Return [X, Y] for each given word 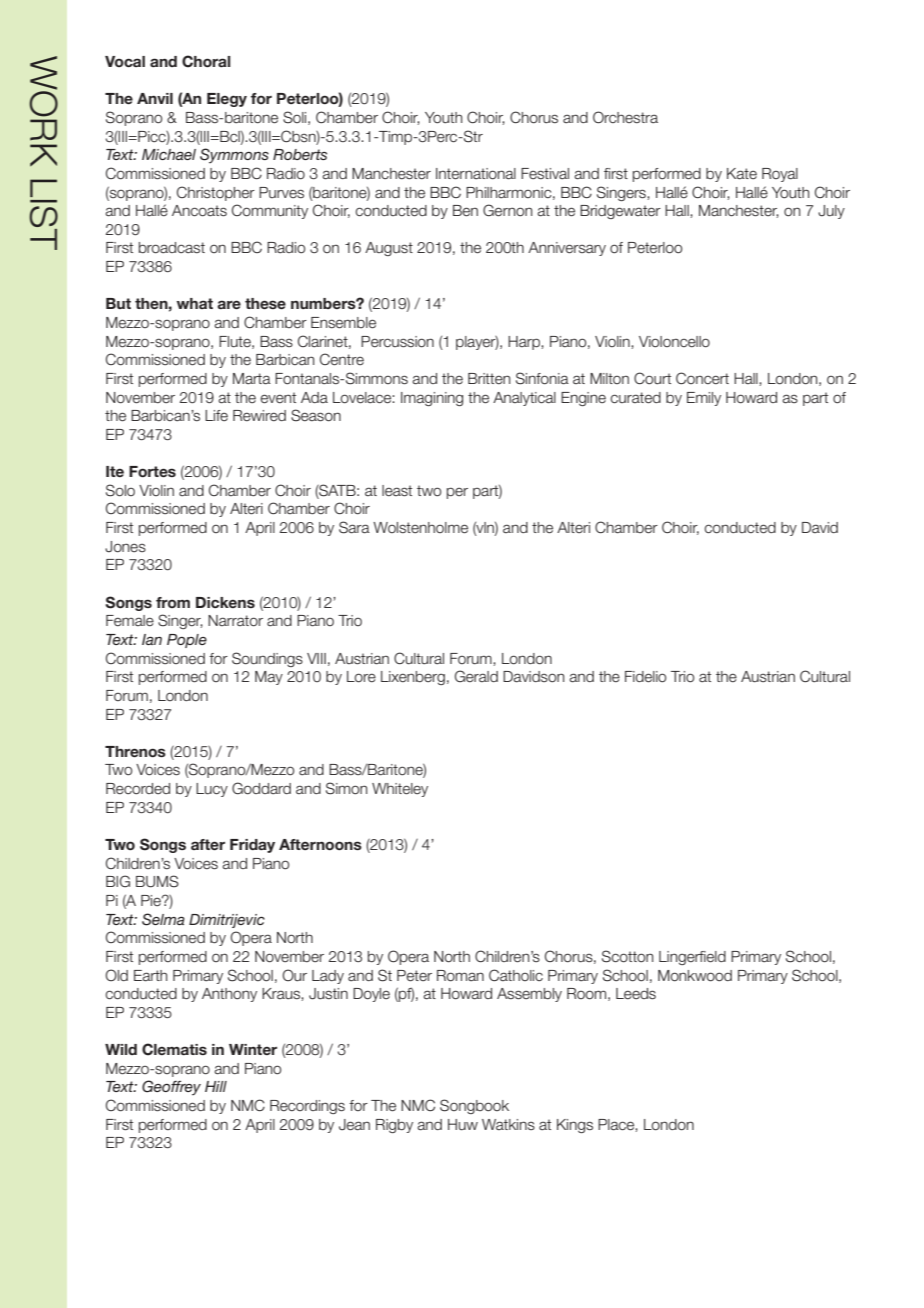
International [476, 174]
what [195, 303]
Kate [742, 174]
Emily [704, 399]
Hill [216, 1086]
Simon [346, 788]
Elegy [227, 100]
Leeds [636, 994]
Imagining [432, 399]
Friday [252, 846]
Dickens [225, 602]
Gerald [476, 676]
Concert [702, 378]
